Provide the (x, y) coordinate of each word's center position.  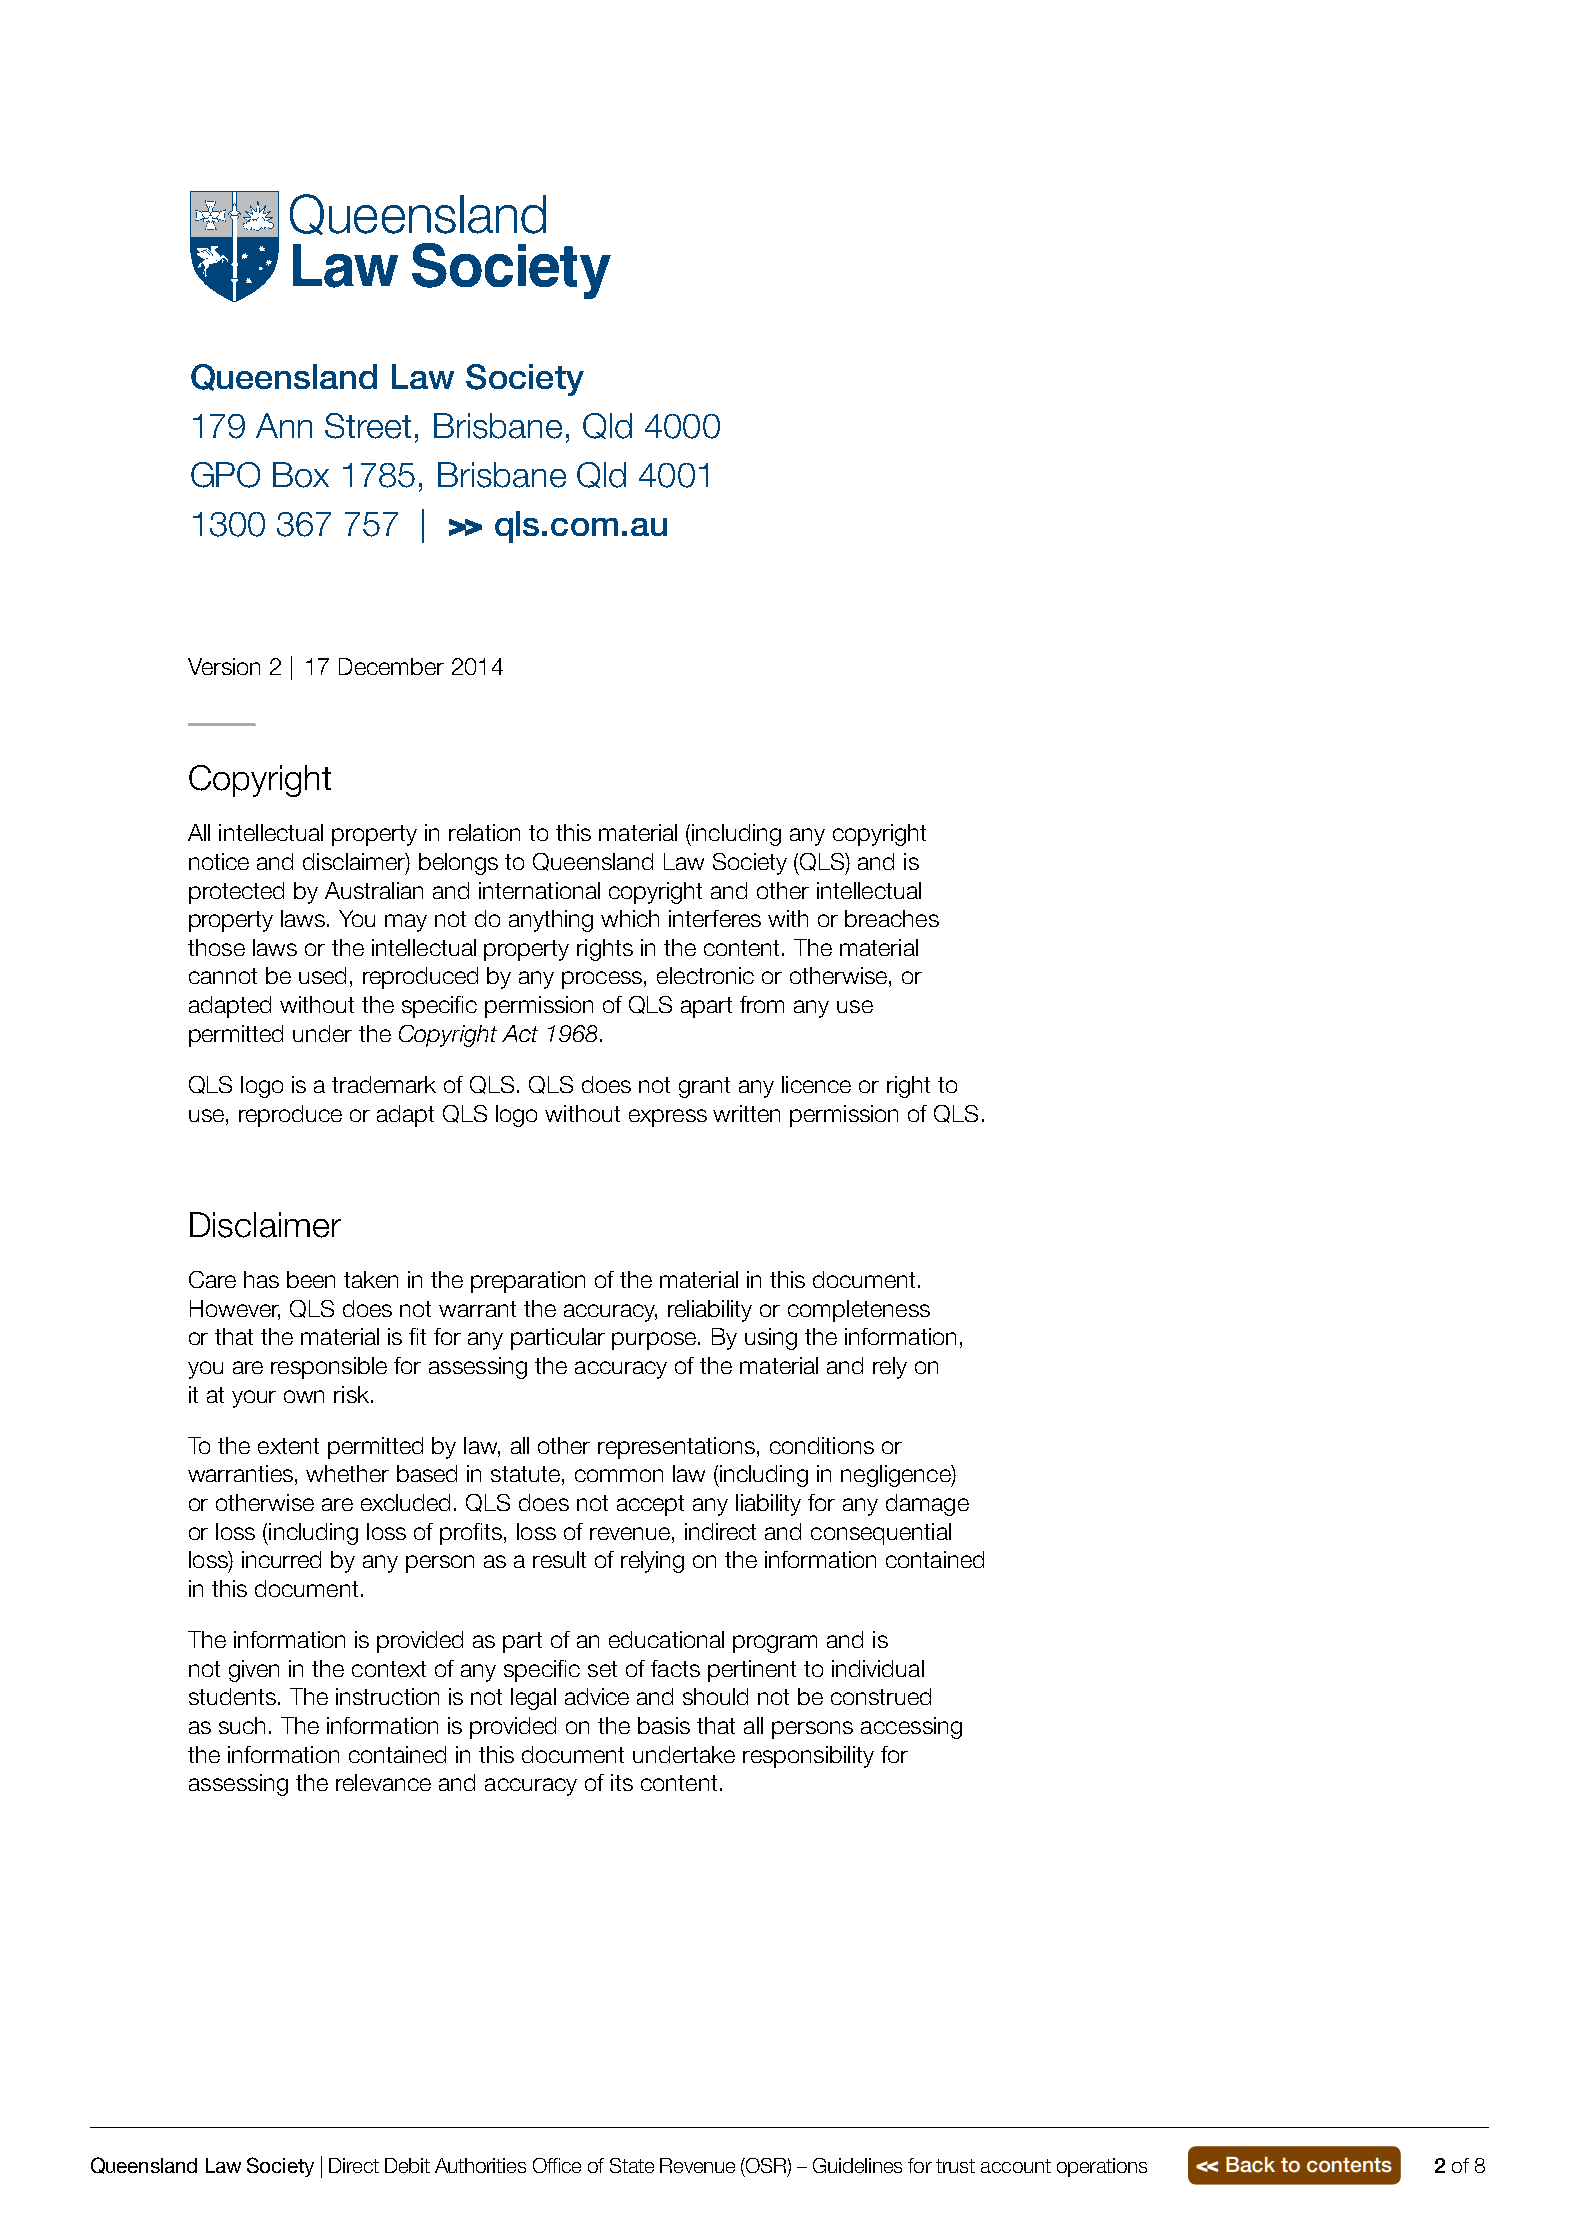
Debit (407, 2165)
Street (368, 426)
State (632, 2165)
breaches (892, 918)
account (1016, 2166)
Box (301, 475)
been (311, 1279)
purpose (655, 1341)
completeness (859, 1311)
